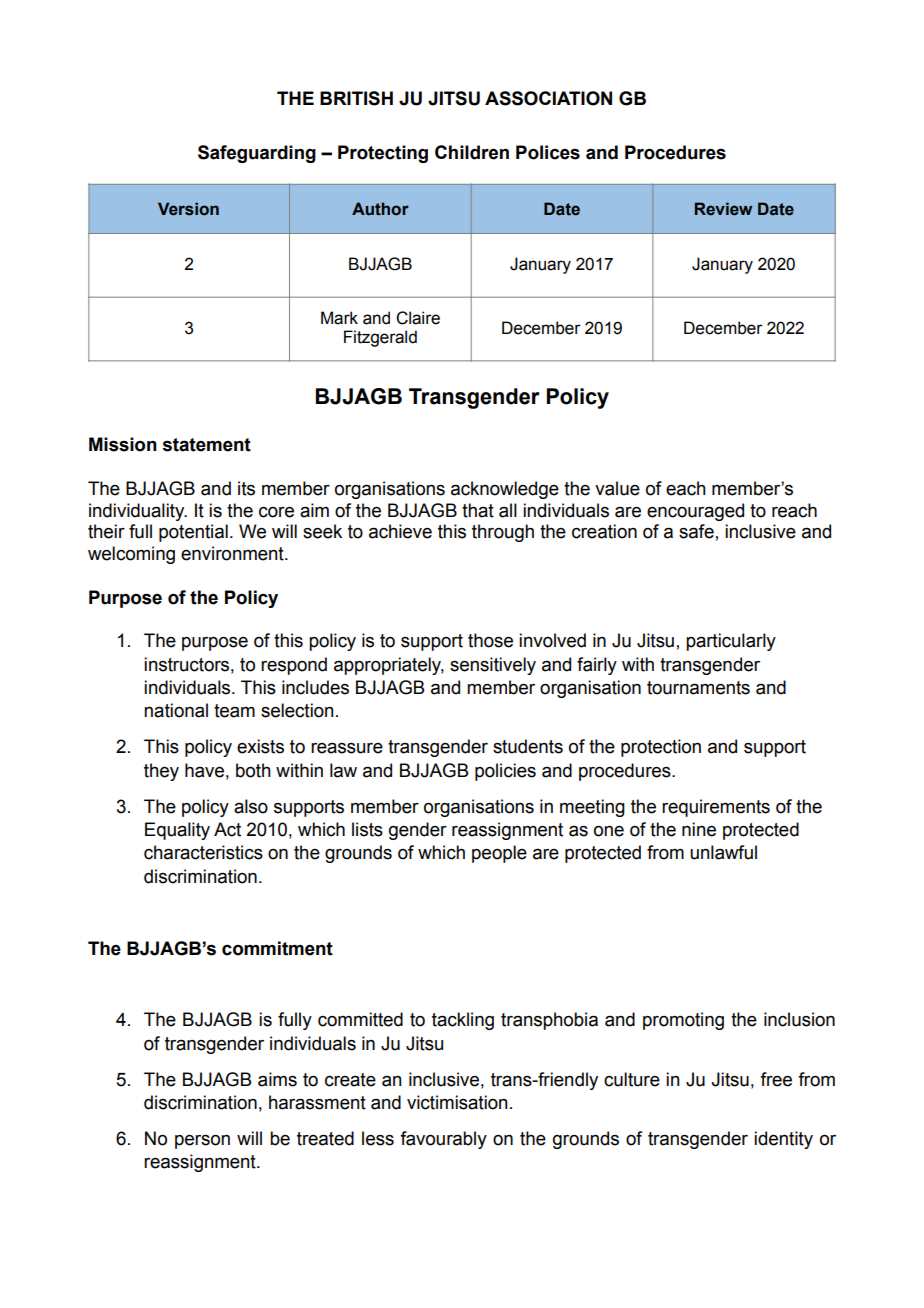  I want to click on favourably, so click(443, 1140).
